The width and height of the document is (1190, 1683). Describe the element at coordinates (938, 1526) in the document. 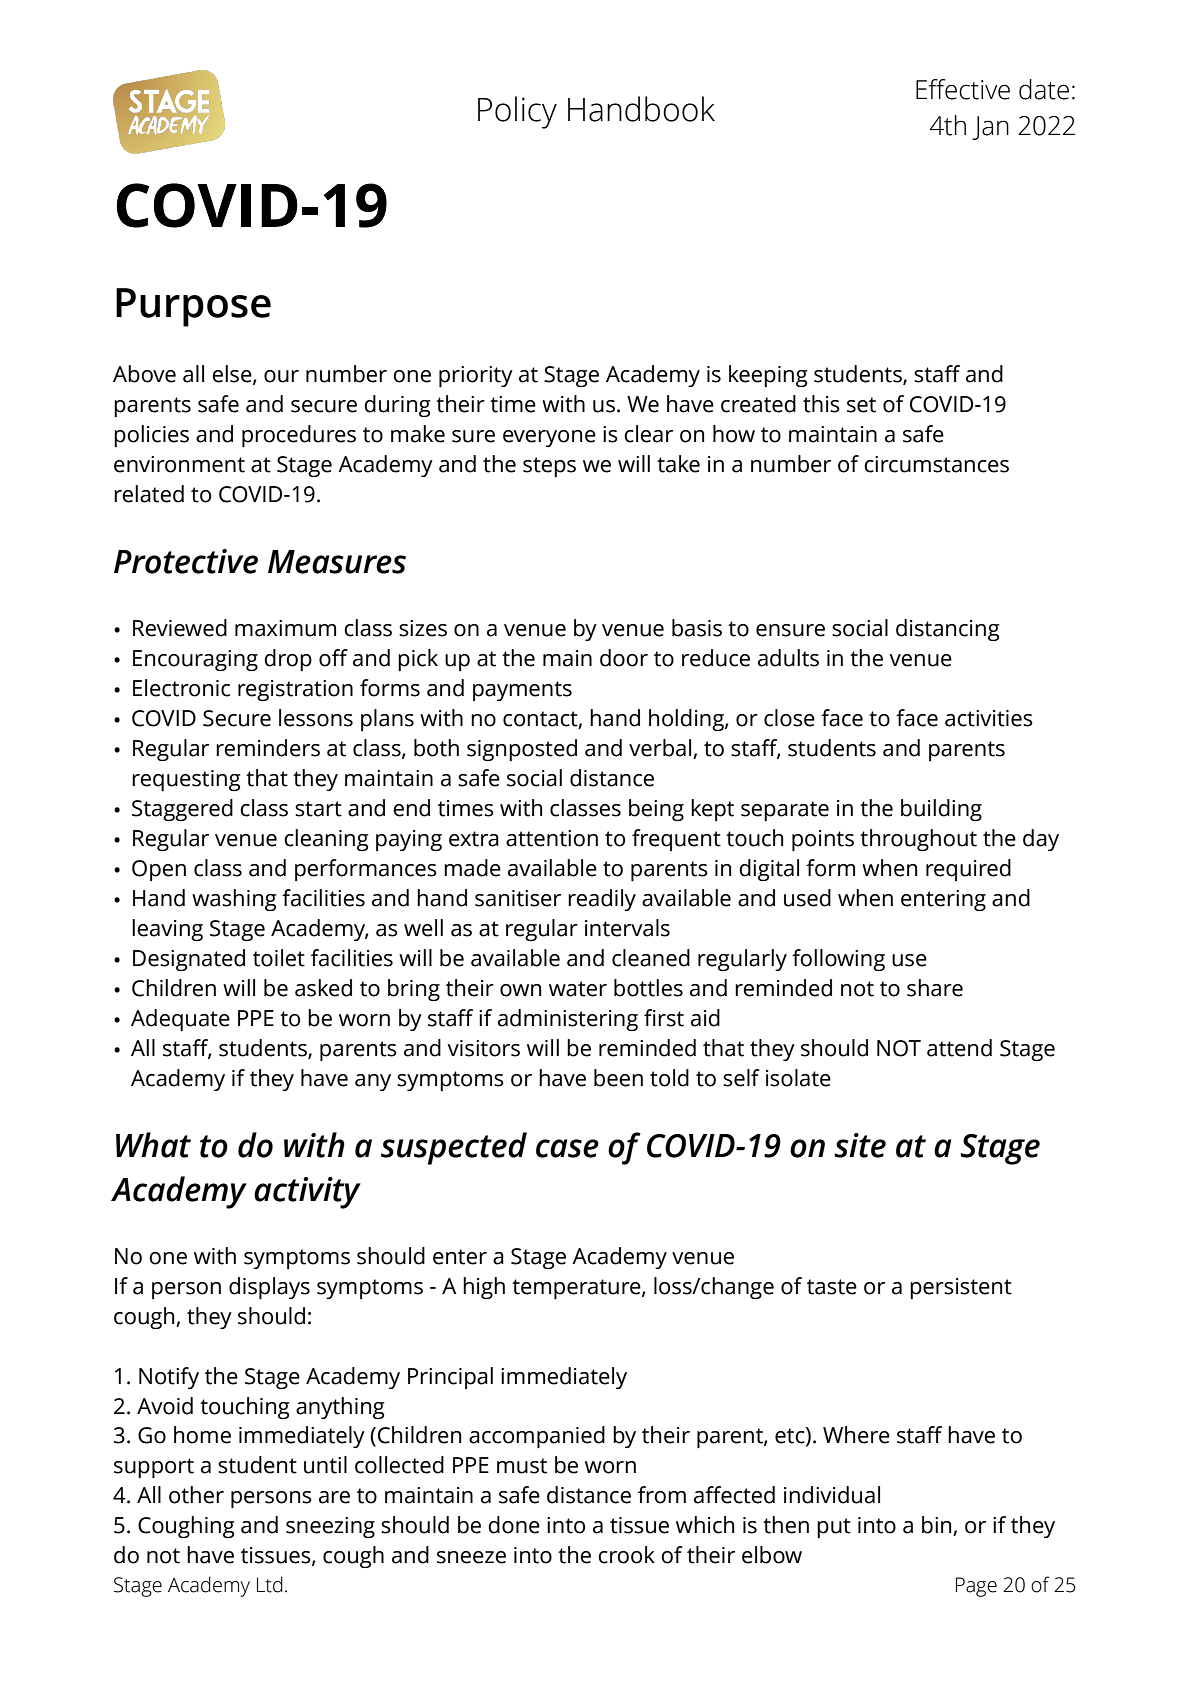

I see `bin` at that location.
